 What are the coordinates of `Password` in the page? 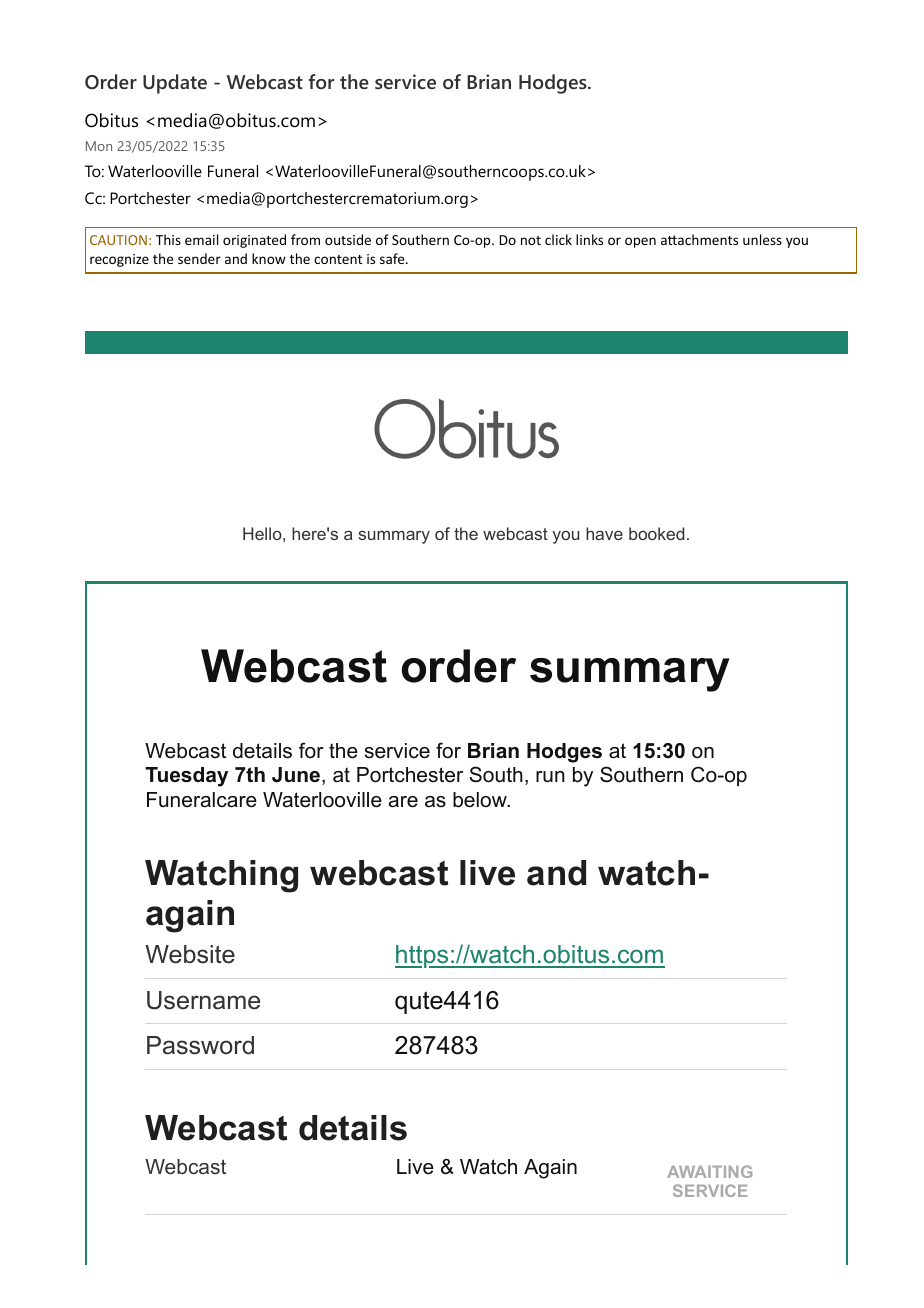 It's located at (200, 1045).
